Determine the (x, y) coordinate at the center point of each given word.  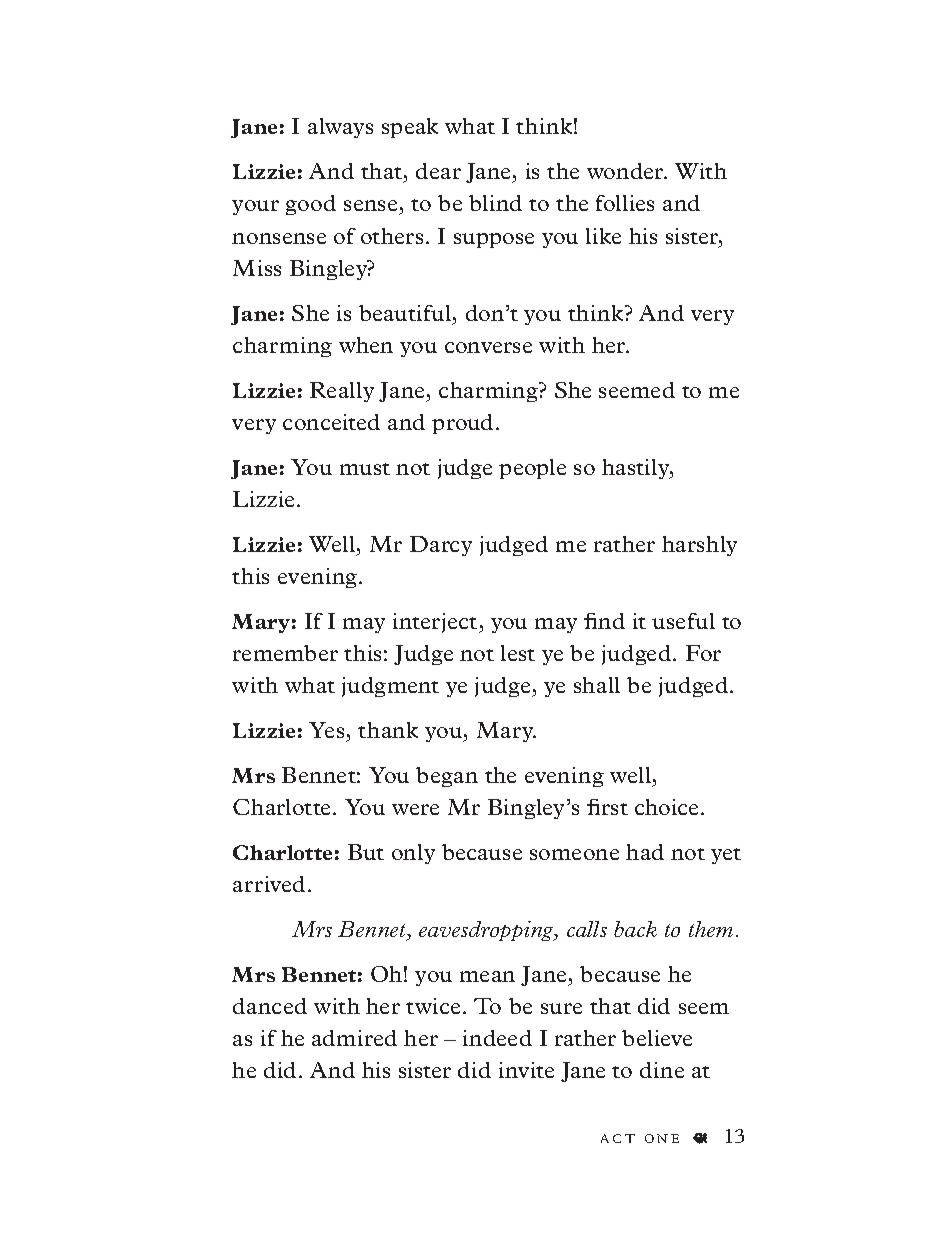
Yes (326, 730)
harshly (699, 546)
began (447, 777)
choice (666, 807)
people (532, 469)
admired (354, 1038)
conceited (331, 422)
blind (495, 203)
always (340, 128)
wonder (626, 171)
